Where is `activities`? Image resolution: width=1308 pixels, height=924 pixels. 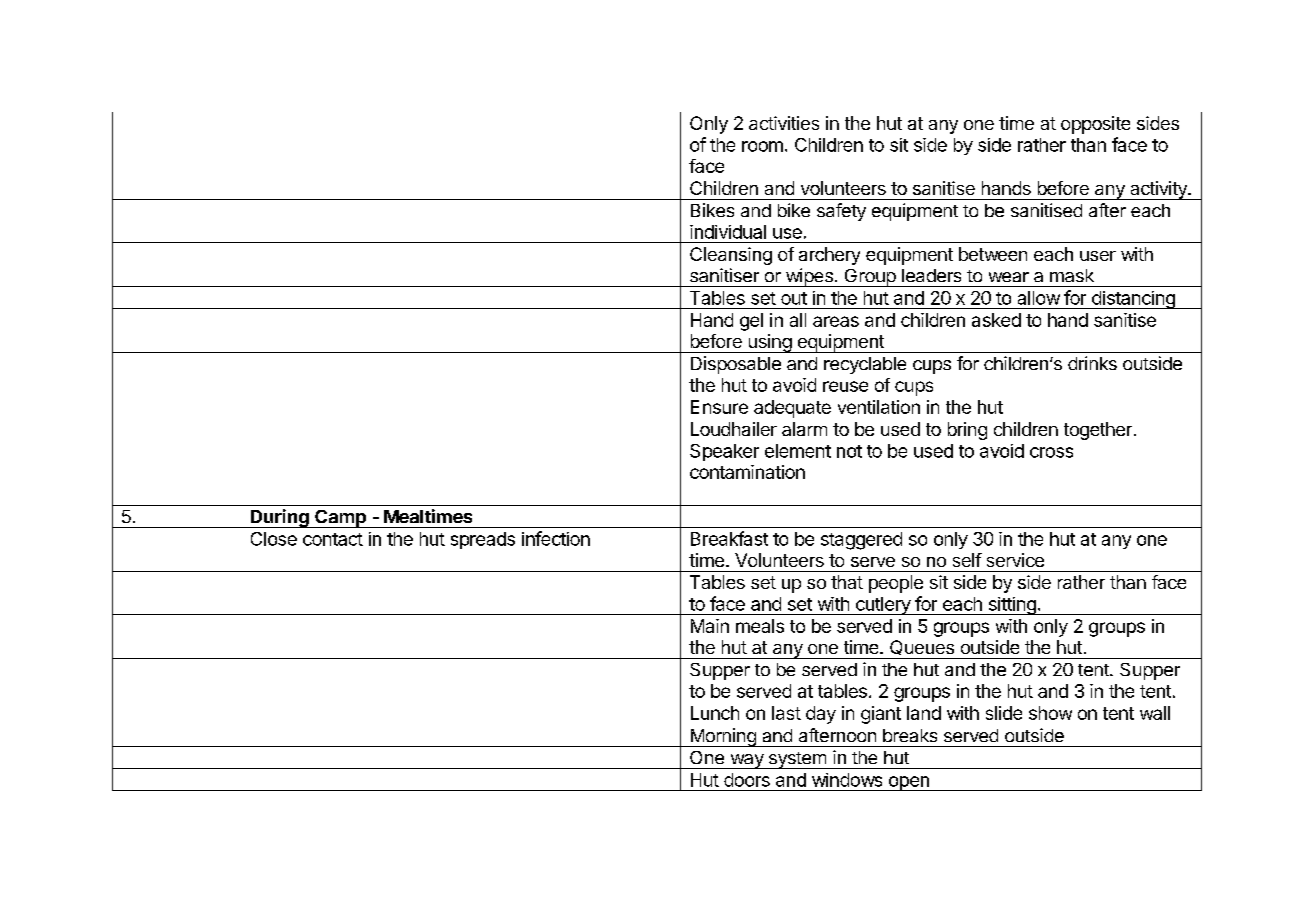 activities is located at coordinates (784, 123).
